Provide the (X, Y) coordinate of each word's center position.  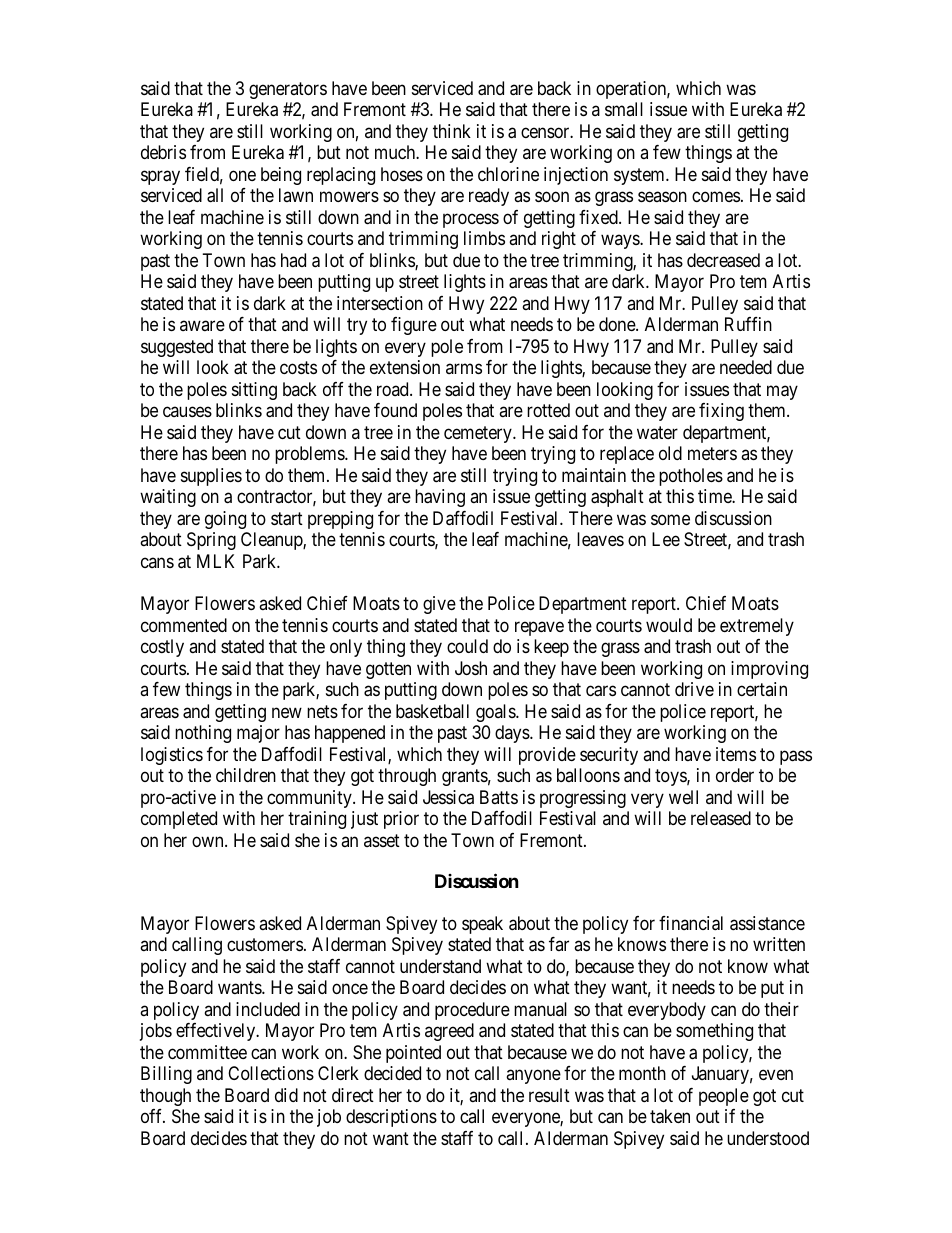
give (439, 605)
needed (746, 367)
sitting (254, 391)
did (286, 1095)
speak (482, 925)
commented (184, 625)
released (721, 818)
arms (464, 369)
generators (288, 90)
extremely (757, 627)
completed (179, 820)
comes (716, 197)
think (452, 131)
